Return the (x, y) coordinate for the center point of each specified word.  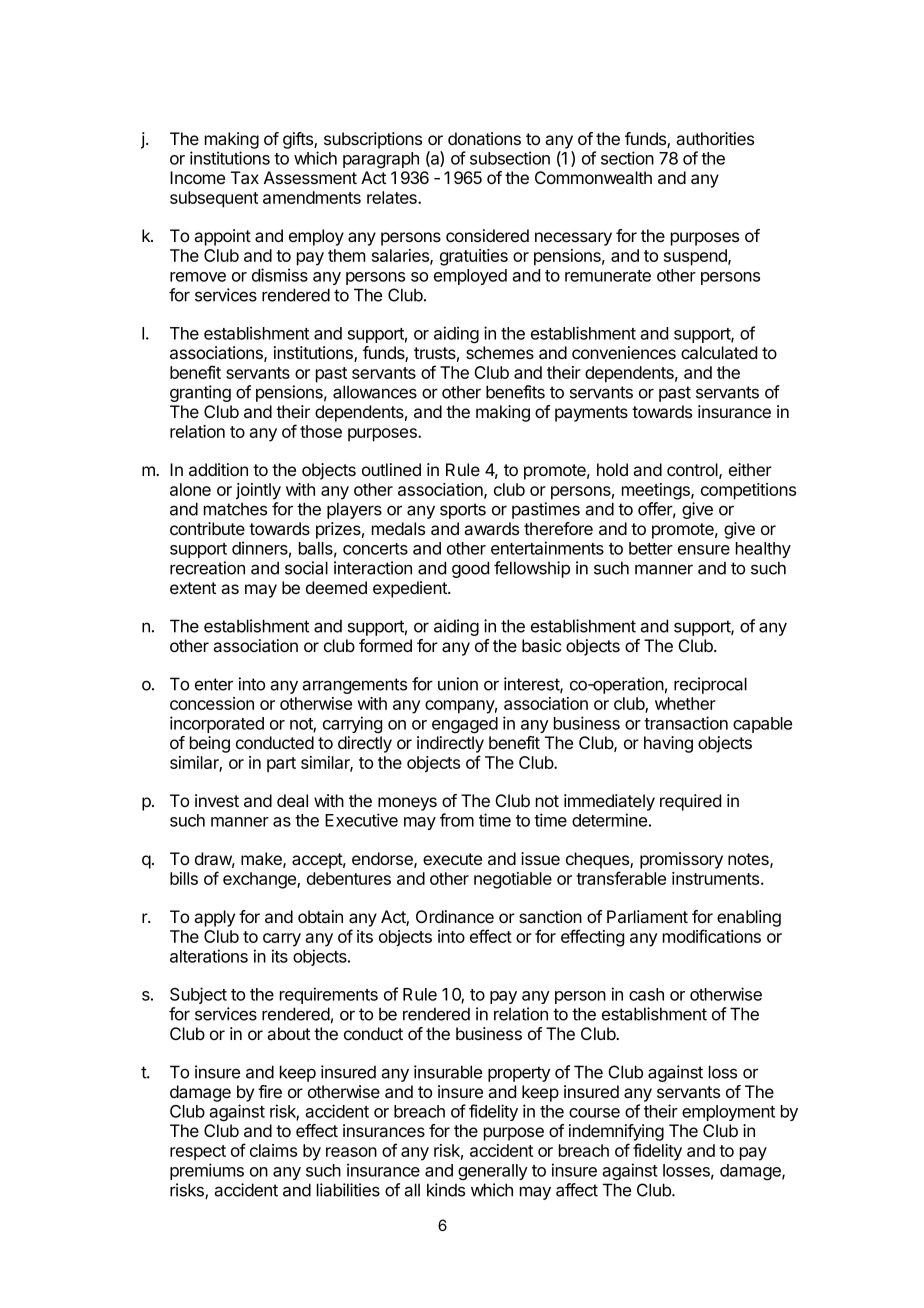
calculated (719, 353)
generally (493, 1172)
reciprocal (710, 685)
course (594, 1113)
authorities (715, 138)
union (458, 684)
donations (484, 138)
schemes (500, 352)
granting (200, 393)
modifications (712, 936)
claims (273, 1150)
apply (214, 918)
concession (212, 703)
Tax (245, 178)
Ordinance (455, 916)
